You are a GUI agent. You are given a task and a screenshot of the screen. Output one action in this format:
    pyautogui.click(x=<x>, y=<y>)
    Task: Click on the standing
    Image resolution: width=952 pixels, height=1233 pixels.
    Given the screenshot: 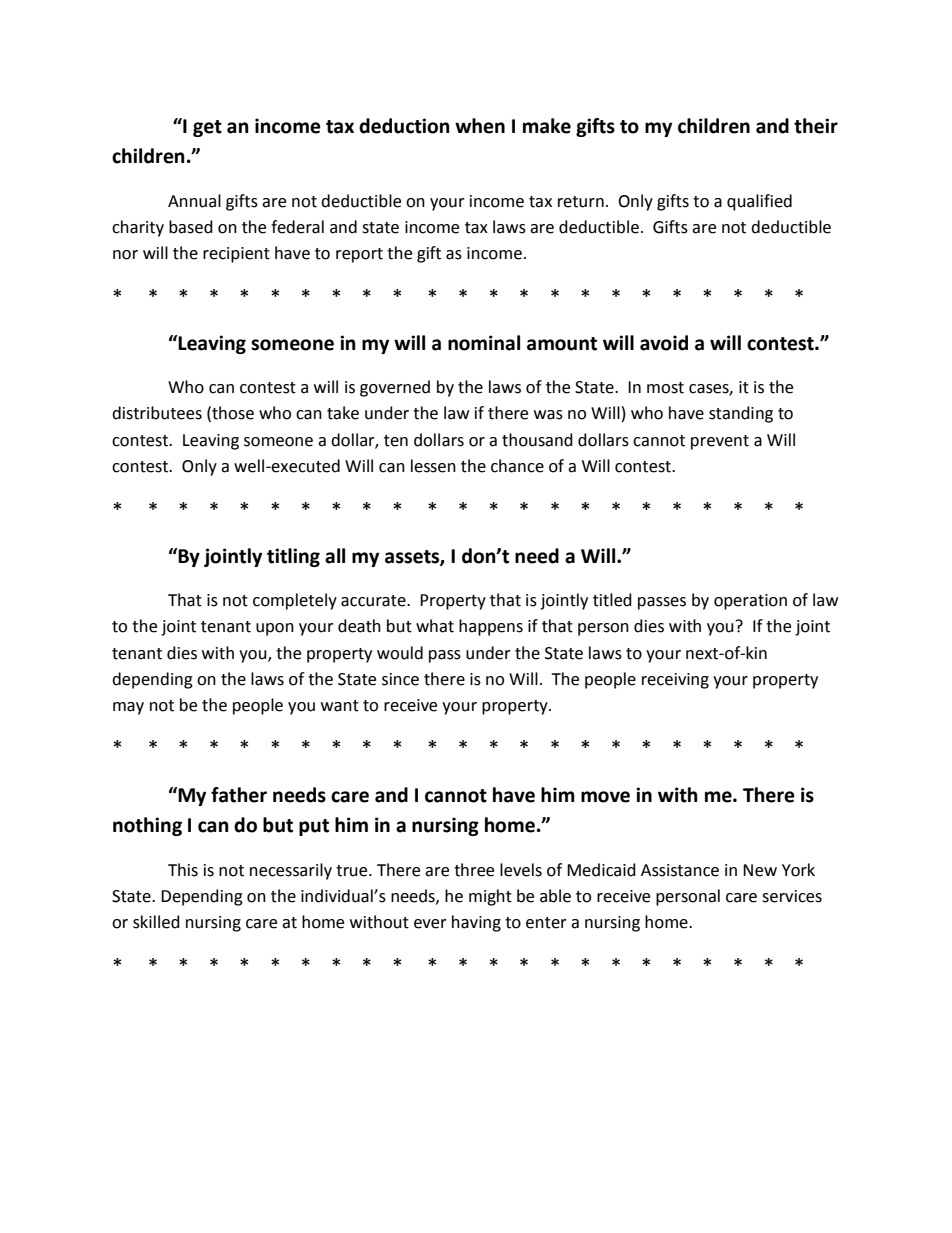 What is the action you would take?
    pyautogui.click(x=741, y=414)
